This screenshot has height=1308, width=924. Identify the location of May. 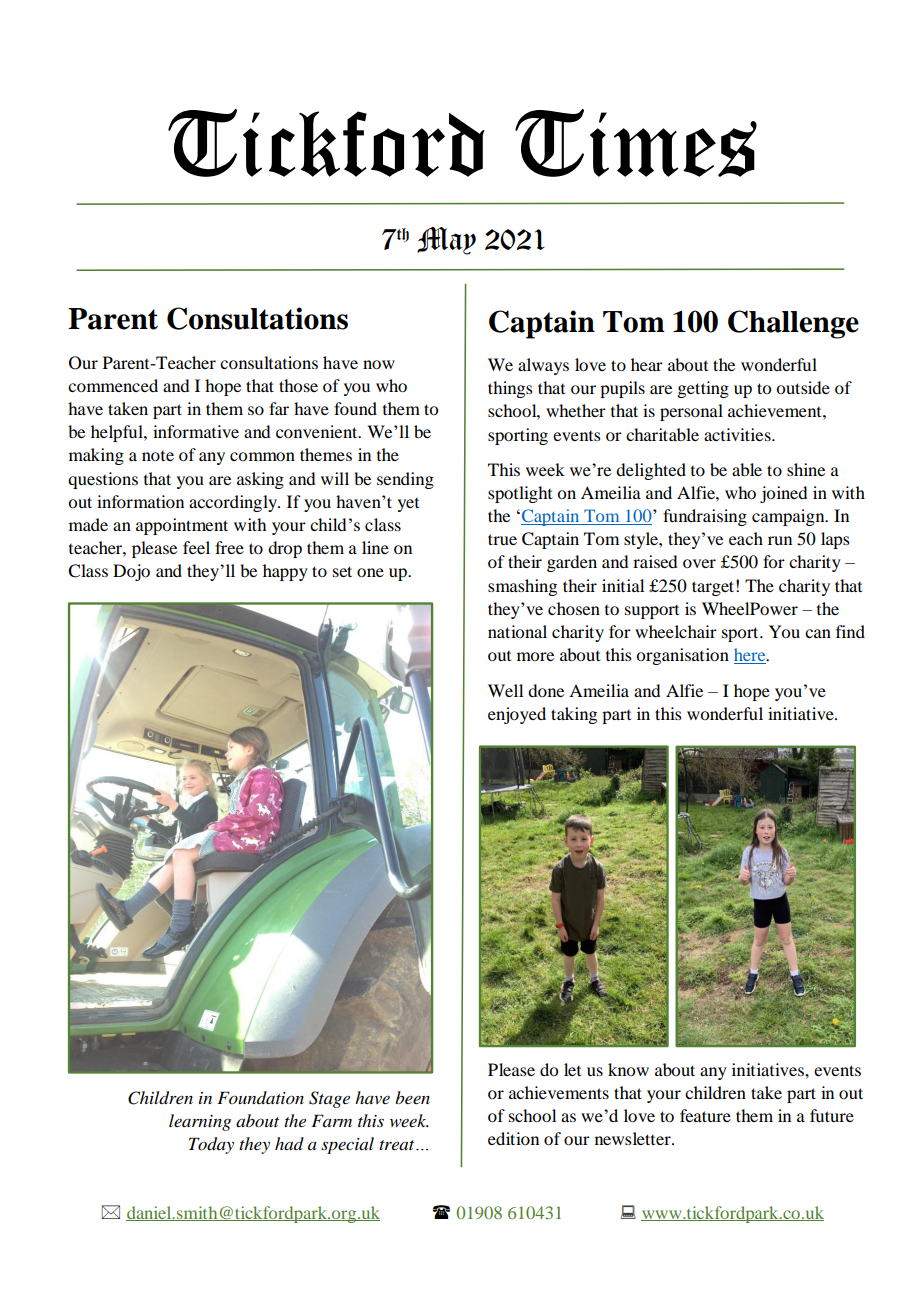
(446, 241).
